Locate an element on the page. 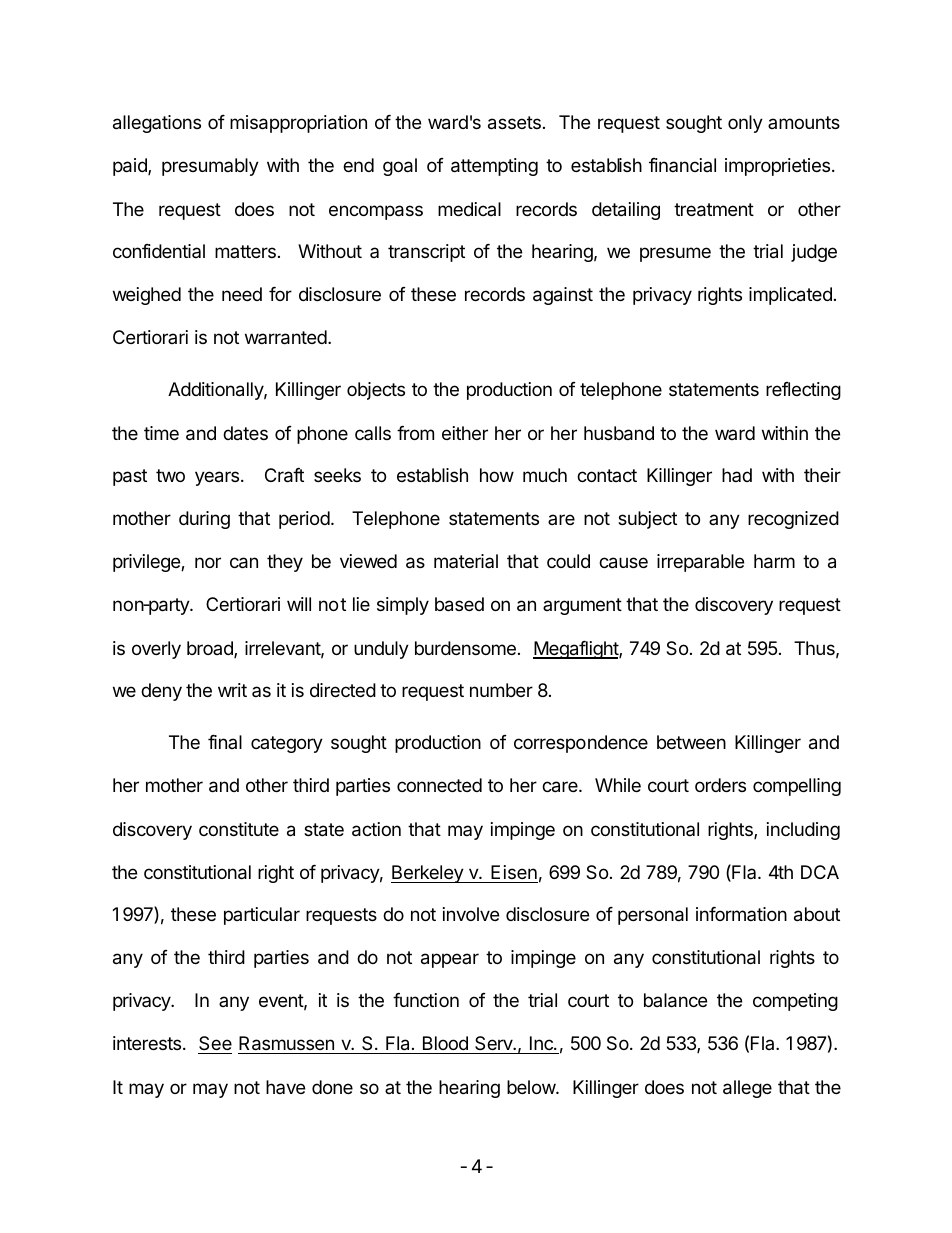 The height and width of the page is (1233, 952). allege is located at coordinates (747, 1089).
